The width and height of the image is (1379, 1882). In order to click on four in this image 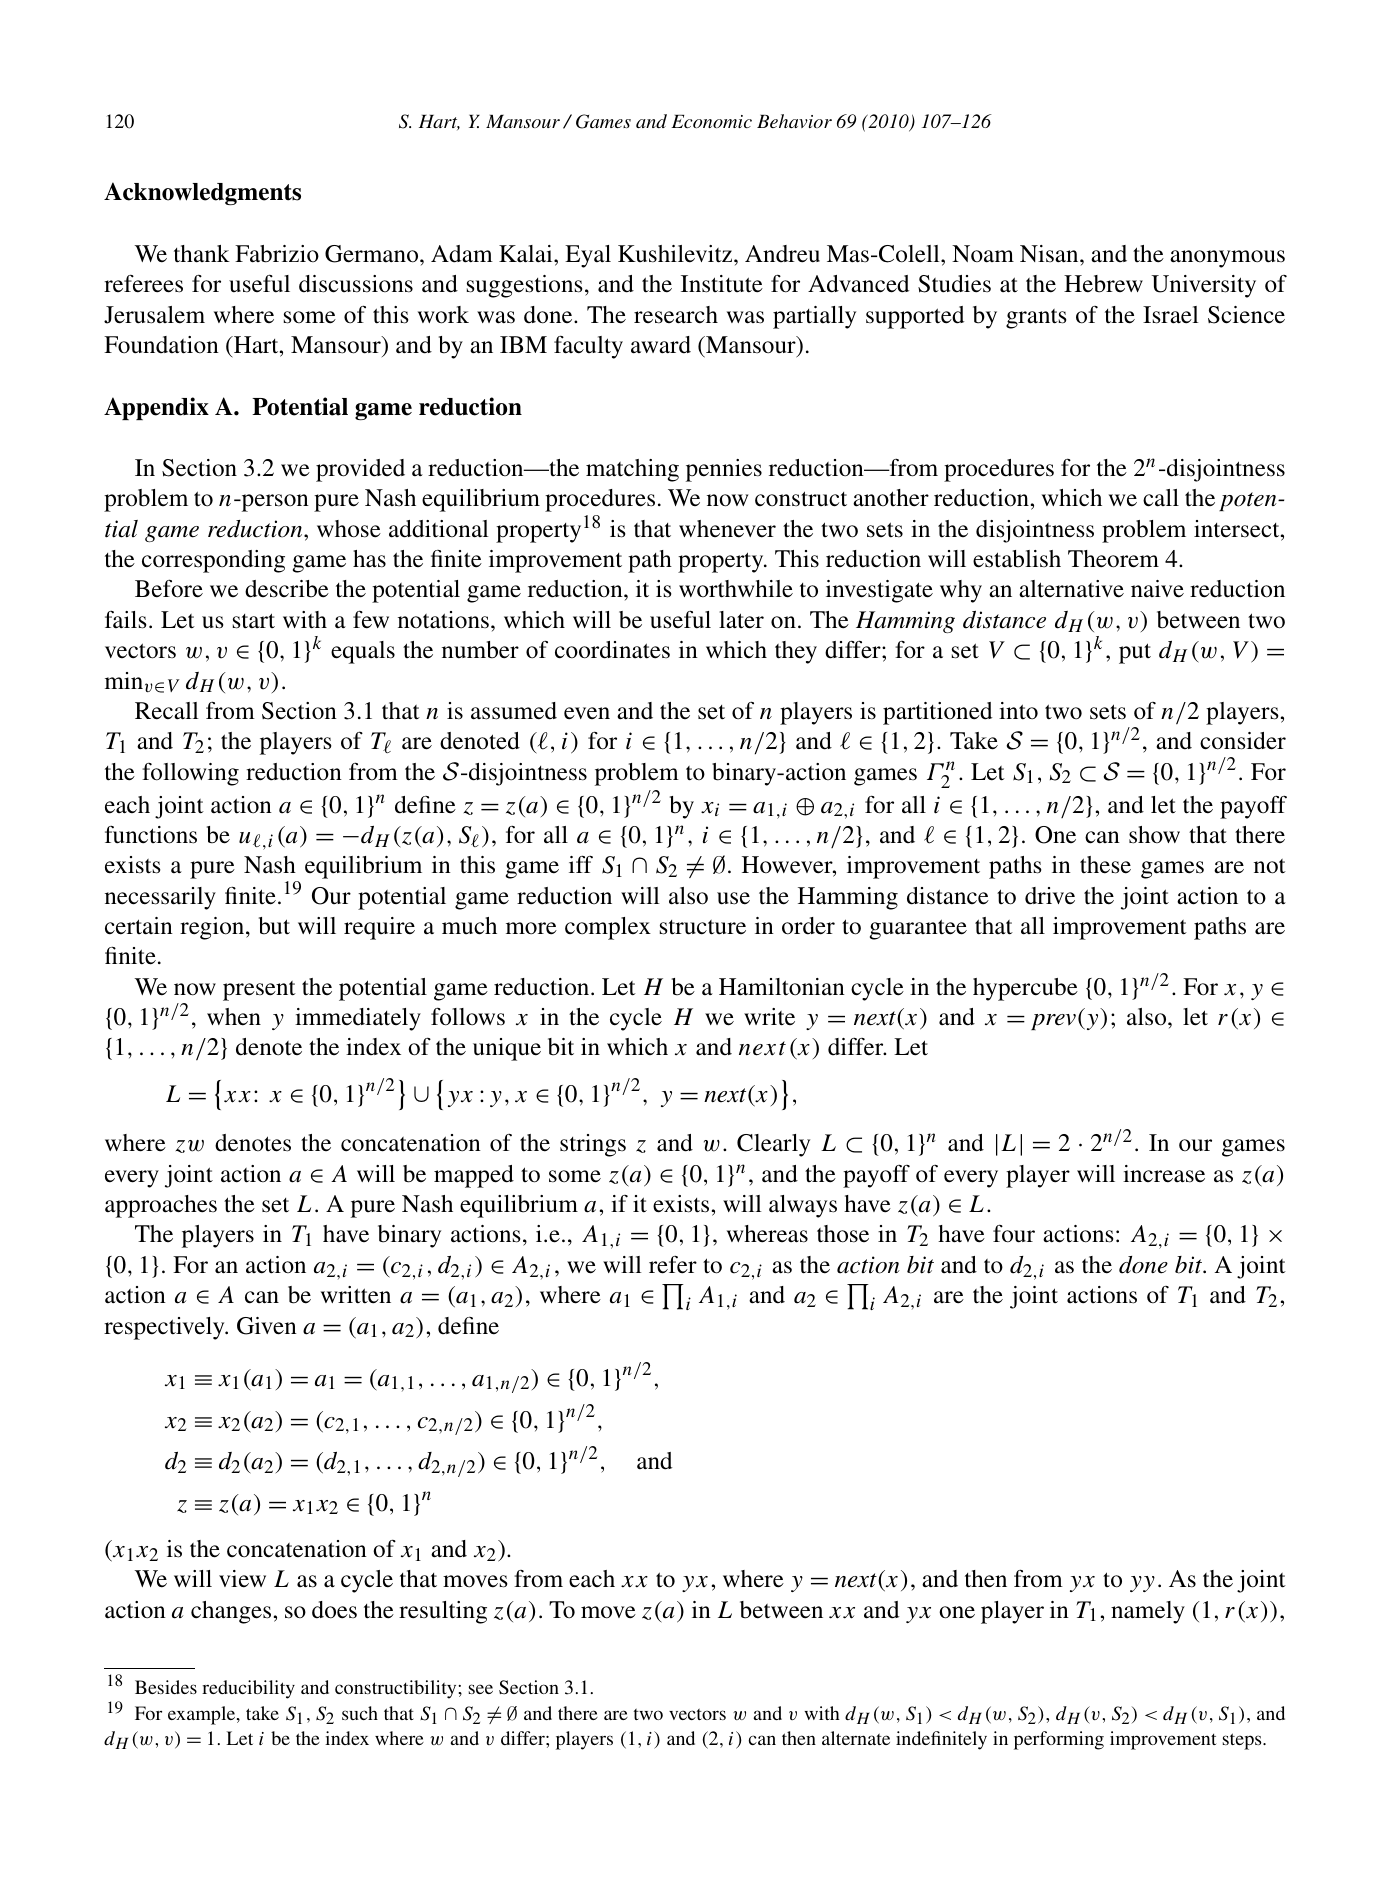, I will do `click(1014, 1233)`.
